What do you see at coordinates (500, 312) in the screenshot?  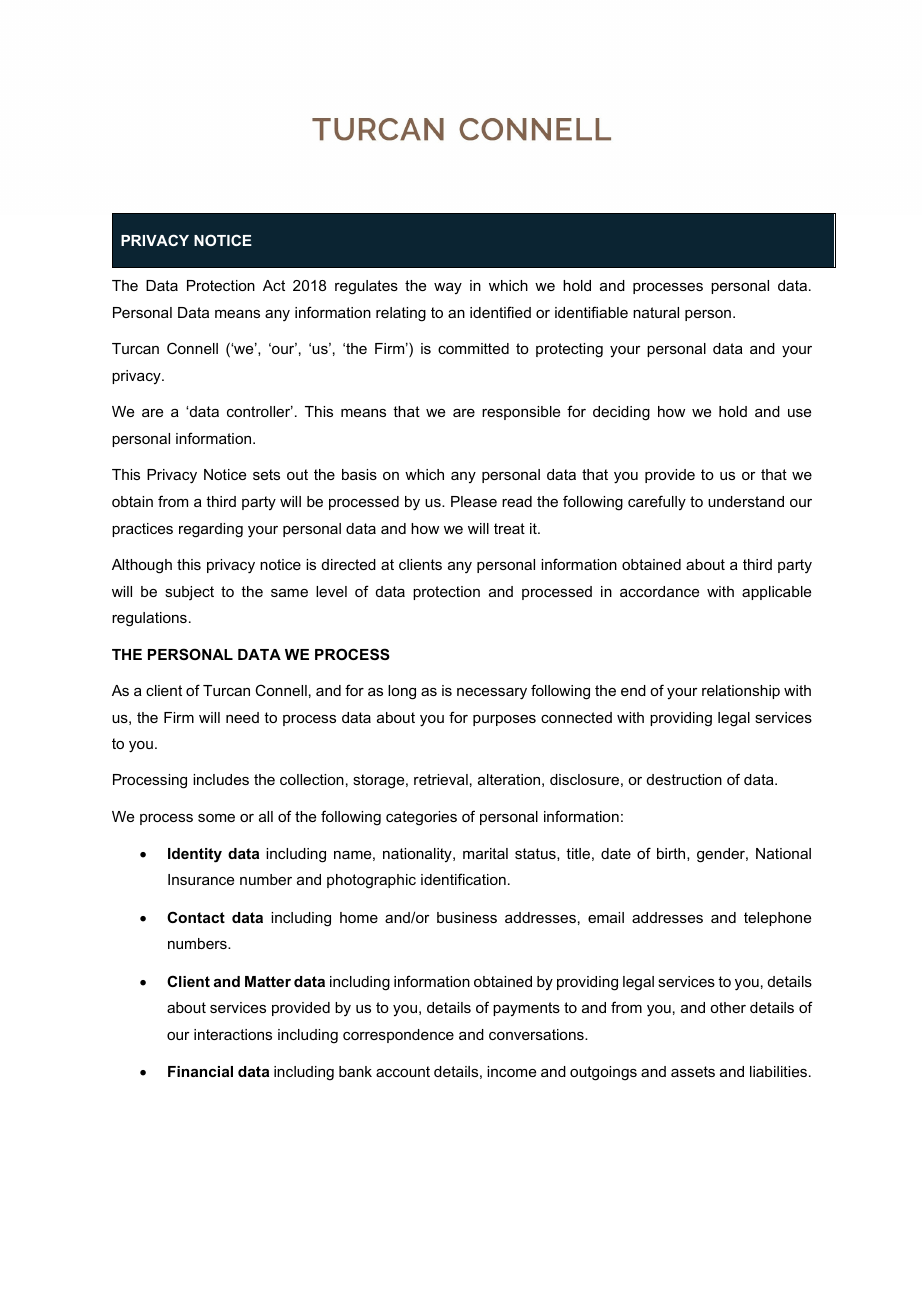 I see `identified` at bounding box center [500, 312].
